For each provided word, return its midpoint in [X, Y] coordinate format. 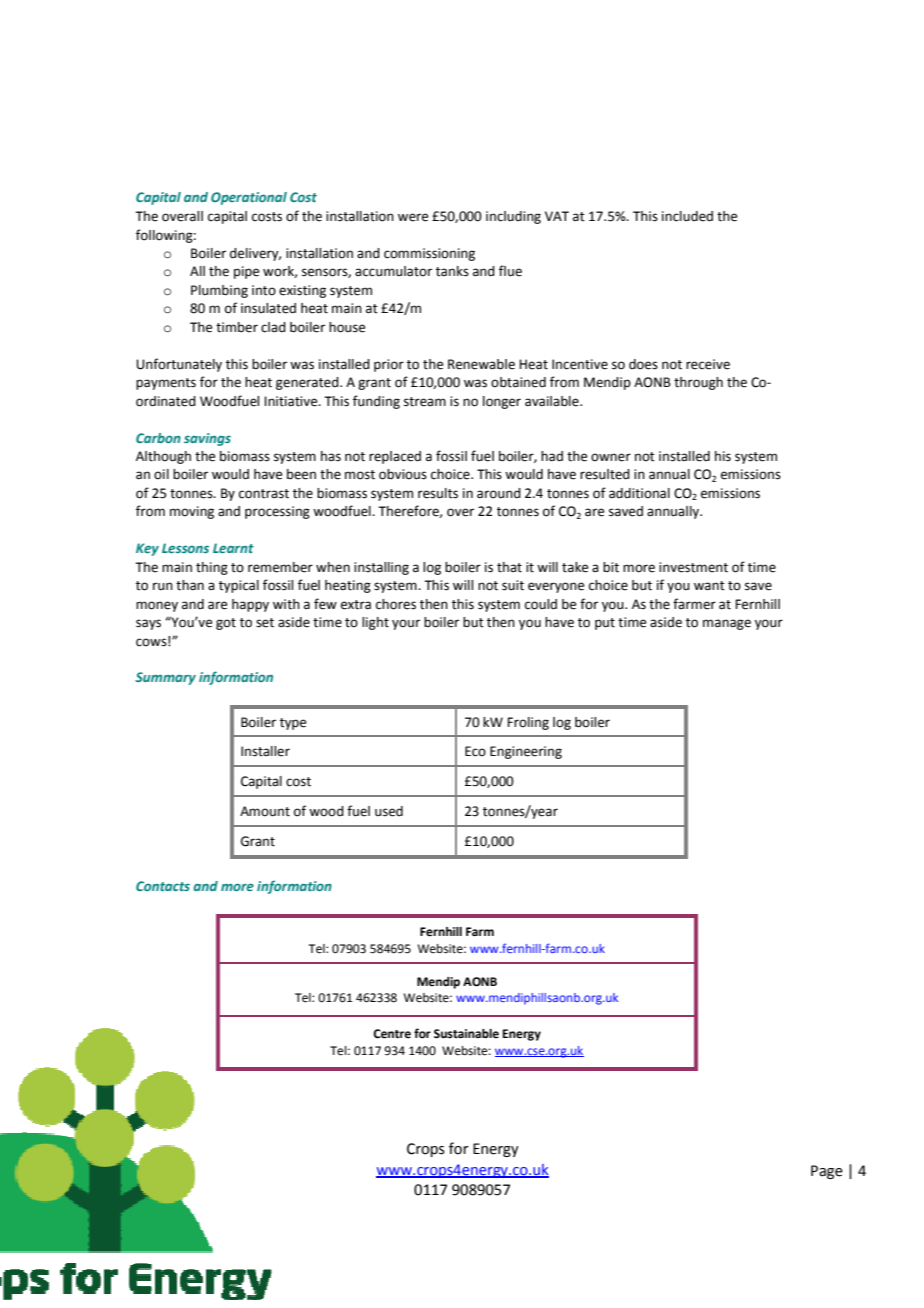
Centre [392, 1034]
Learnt [233, 548]
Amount [265, 811]
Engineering [526, 752]
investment [693, 567]
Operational [249, 198]
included [687, 216]
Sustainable [466, 1034]
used [389, 811]
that [509, 567]
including [513, 217]
